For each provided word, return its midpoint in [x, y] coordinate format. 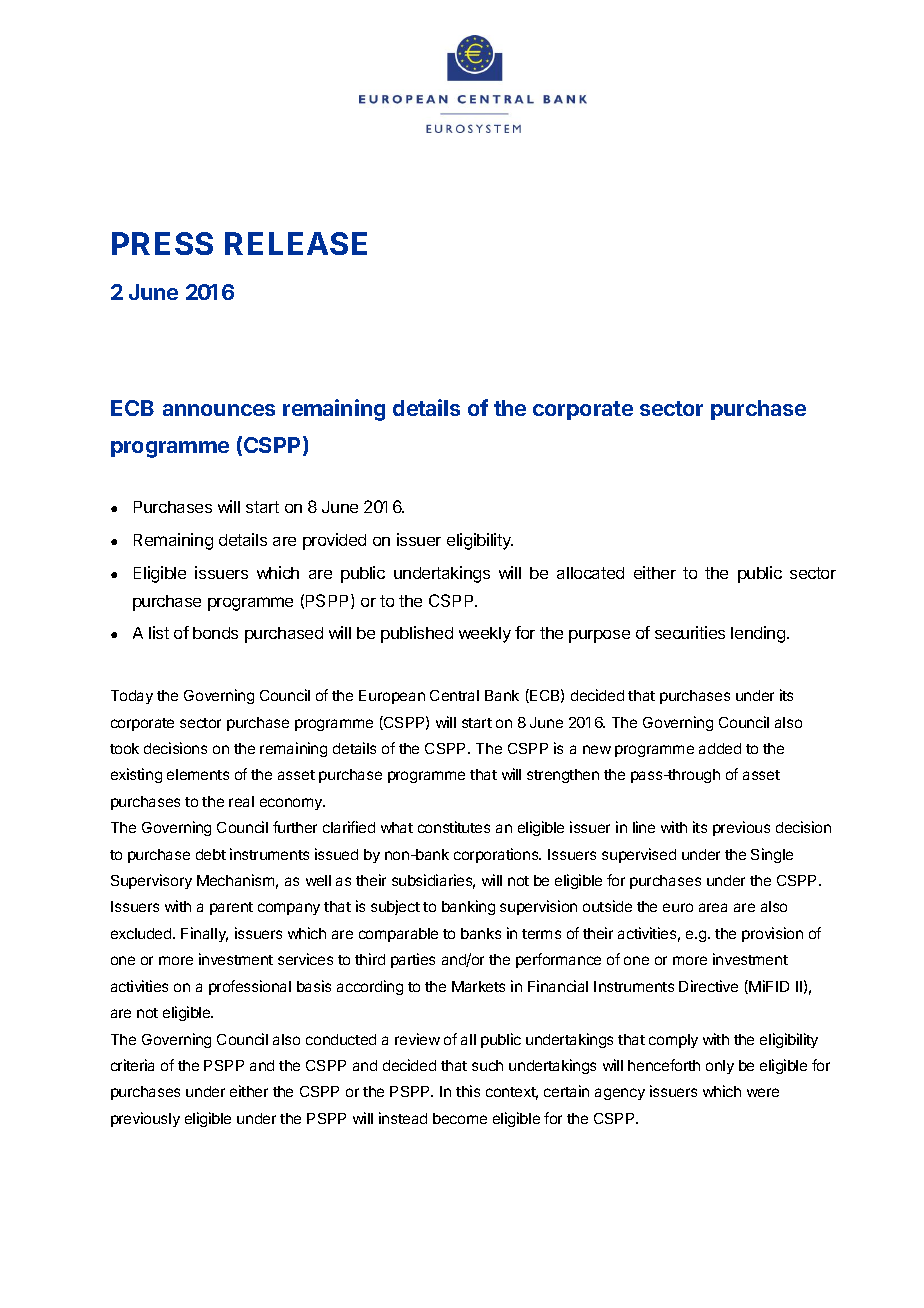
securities [690, 632]
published [417, 634]
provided [334, 541]
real [241, 801]
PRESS [162, 243]
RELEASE [296, 243]
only [720, 1067]
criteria [132, 1065]
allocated [590, 573]
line [644, 827]
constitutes [454, 827]
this [468, 1091]
